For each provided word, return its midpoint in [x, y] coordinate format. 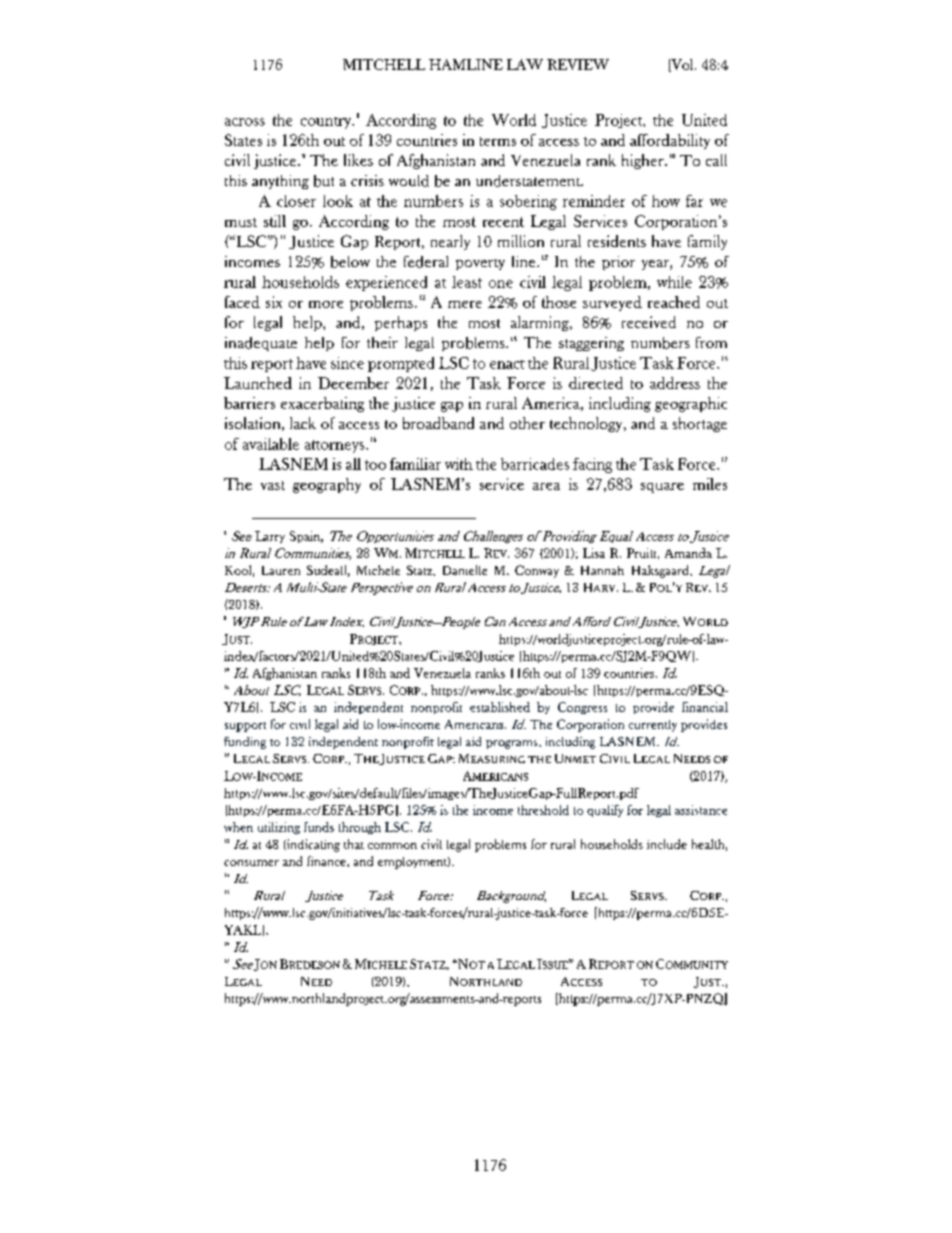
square [662, 488]
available [271, 444]
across [245, 122]
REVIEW [578, 64]
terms [498, 141]
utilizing [279, 828]
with [459, 464]
